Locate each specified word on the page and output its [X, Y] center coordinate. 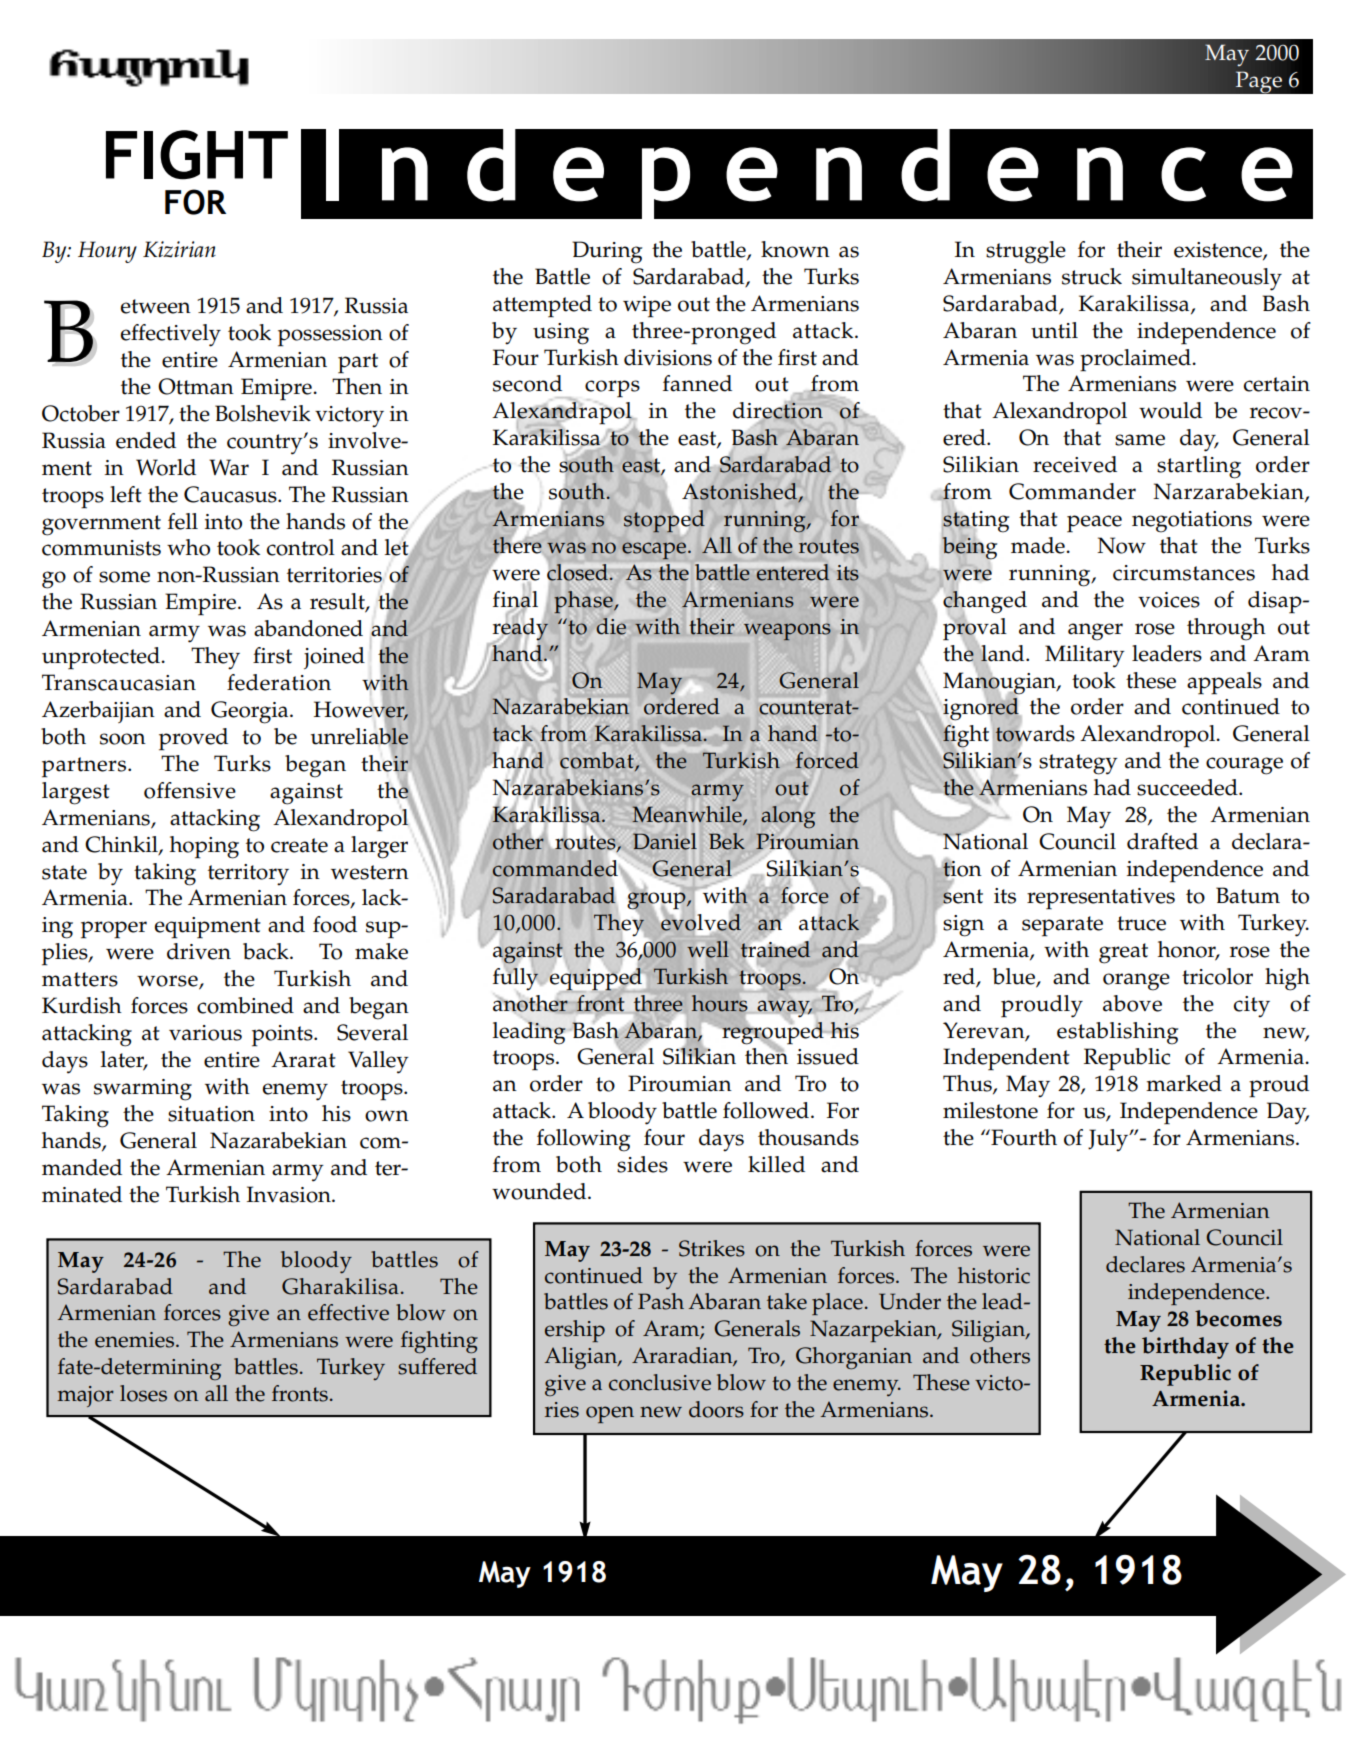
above [1132, 1003]
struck [1092, 276]
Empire [200, 604]
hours [719, 1003]
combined [245, 1005]
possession [330, 336]
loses [143, 1393]
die [611, 626]
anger [1095, 632]
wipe [647, 307]
